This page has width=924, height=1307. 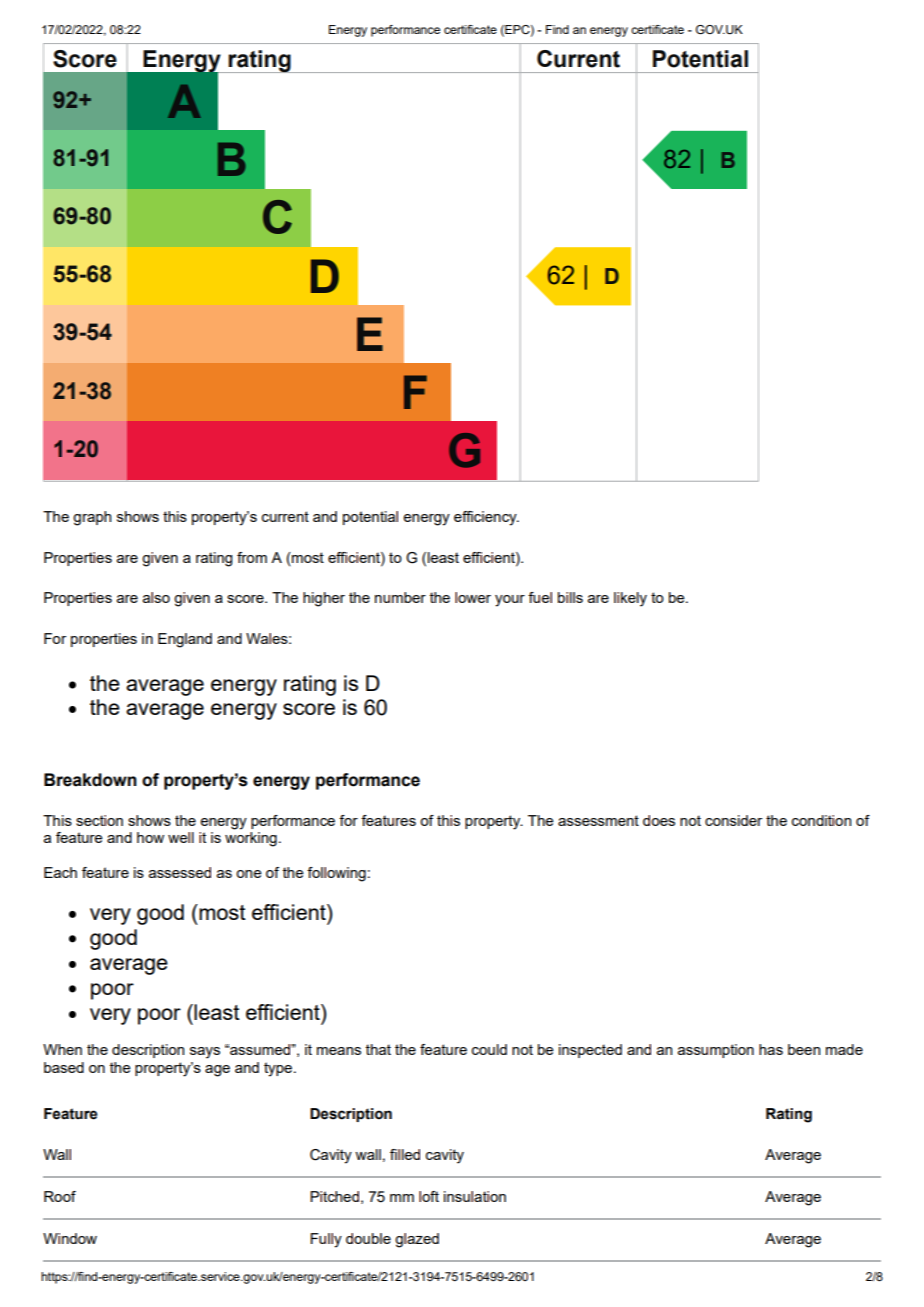 What do you see at coordinates (70, 1238) in the page?
I see `Window` at bounding box center [70, 1238].
